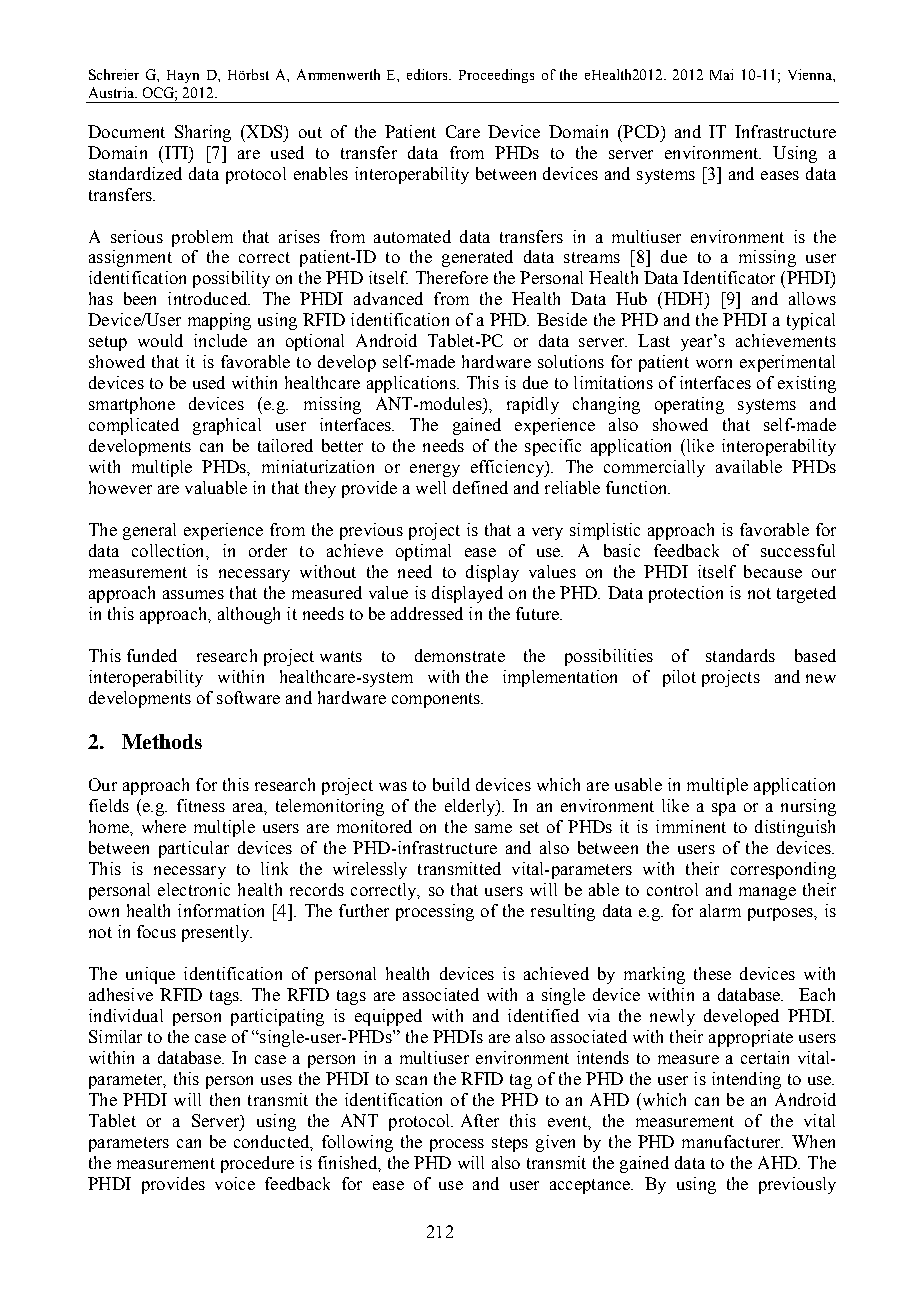  What do you see at coordinates (460, 655) in the screenshot?
I see `demonstrate` at bounding box center [460, 655].
